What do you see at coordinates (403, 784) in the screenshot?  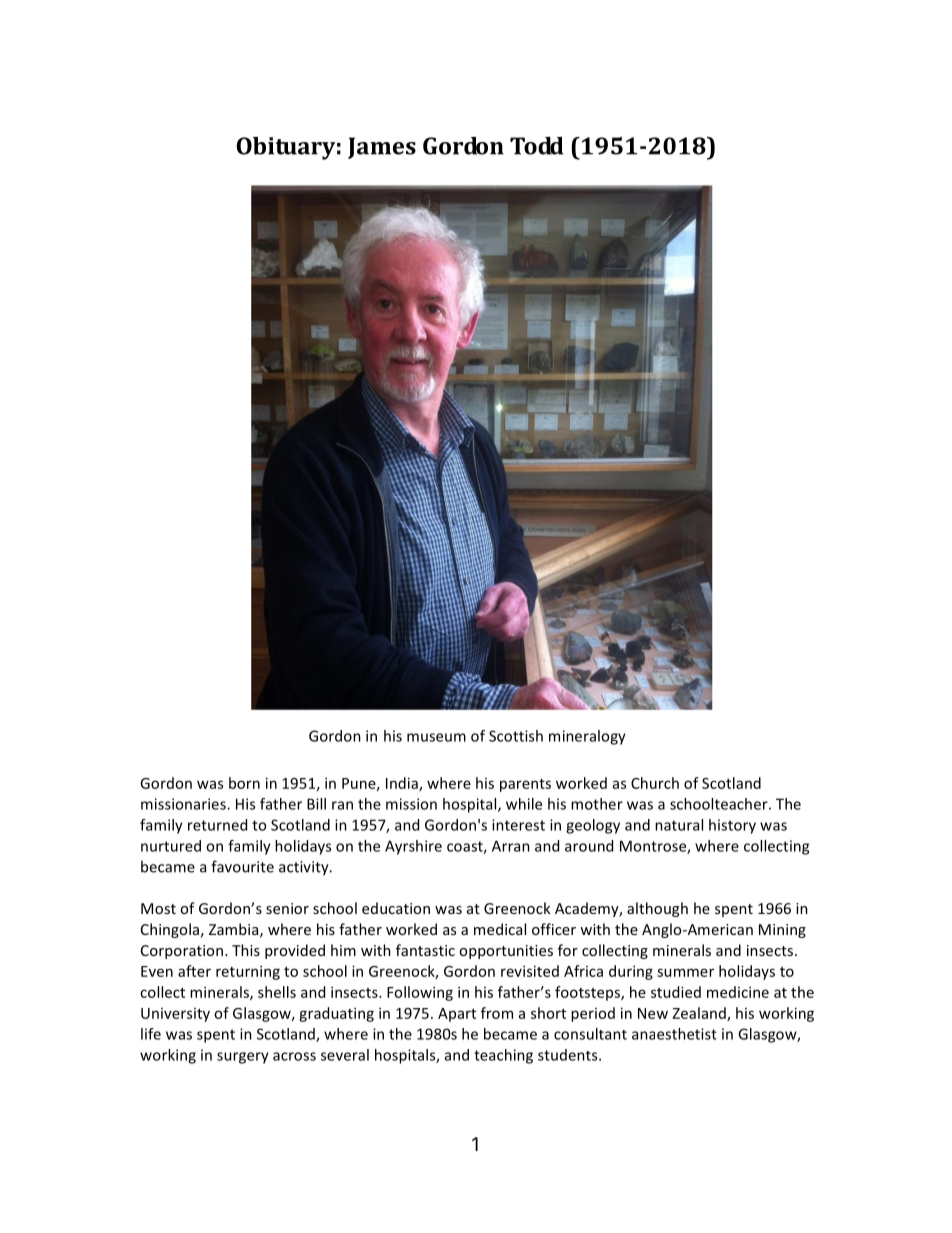 I see `India` at bounding box center [403, 784].
